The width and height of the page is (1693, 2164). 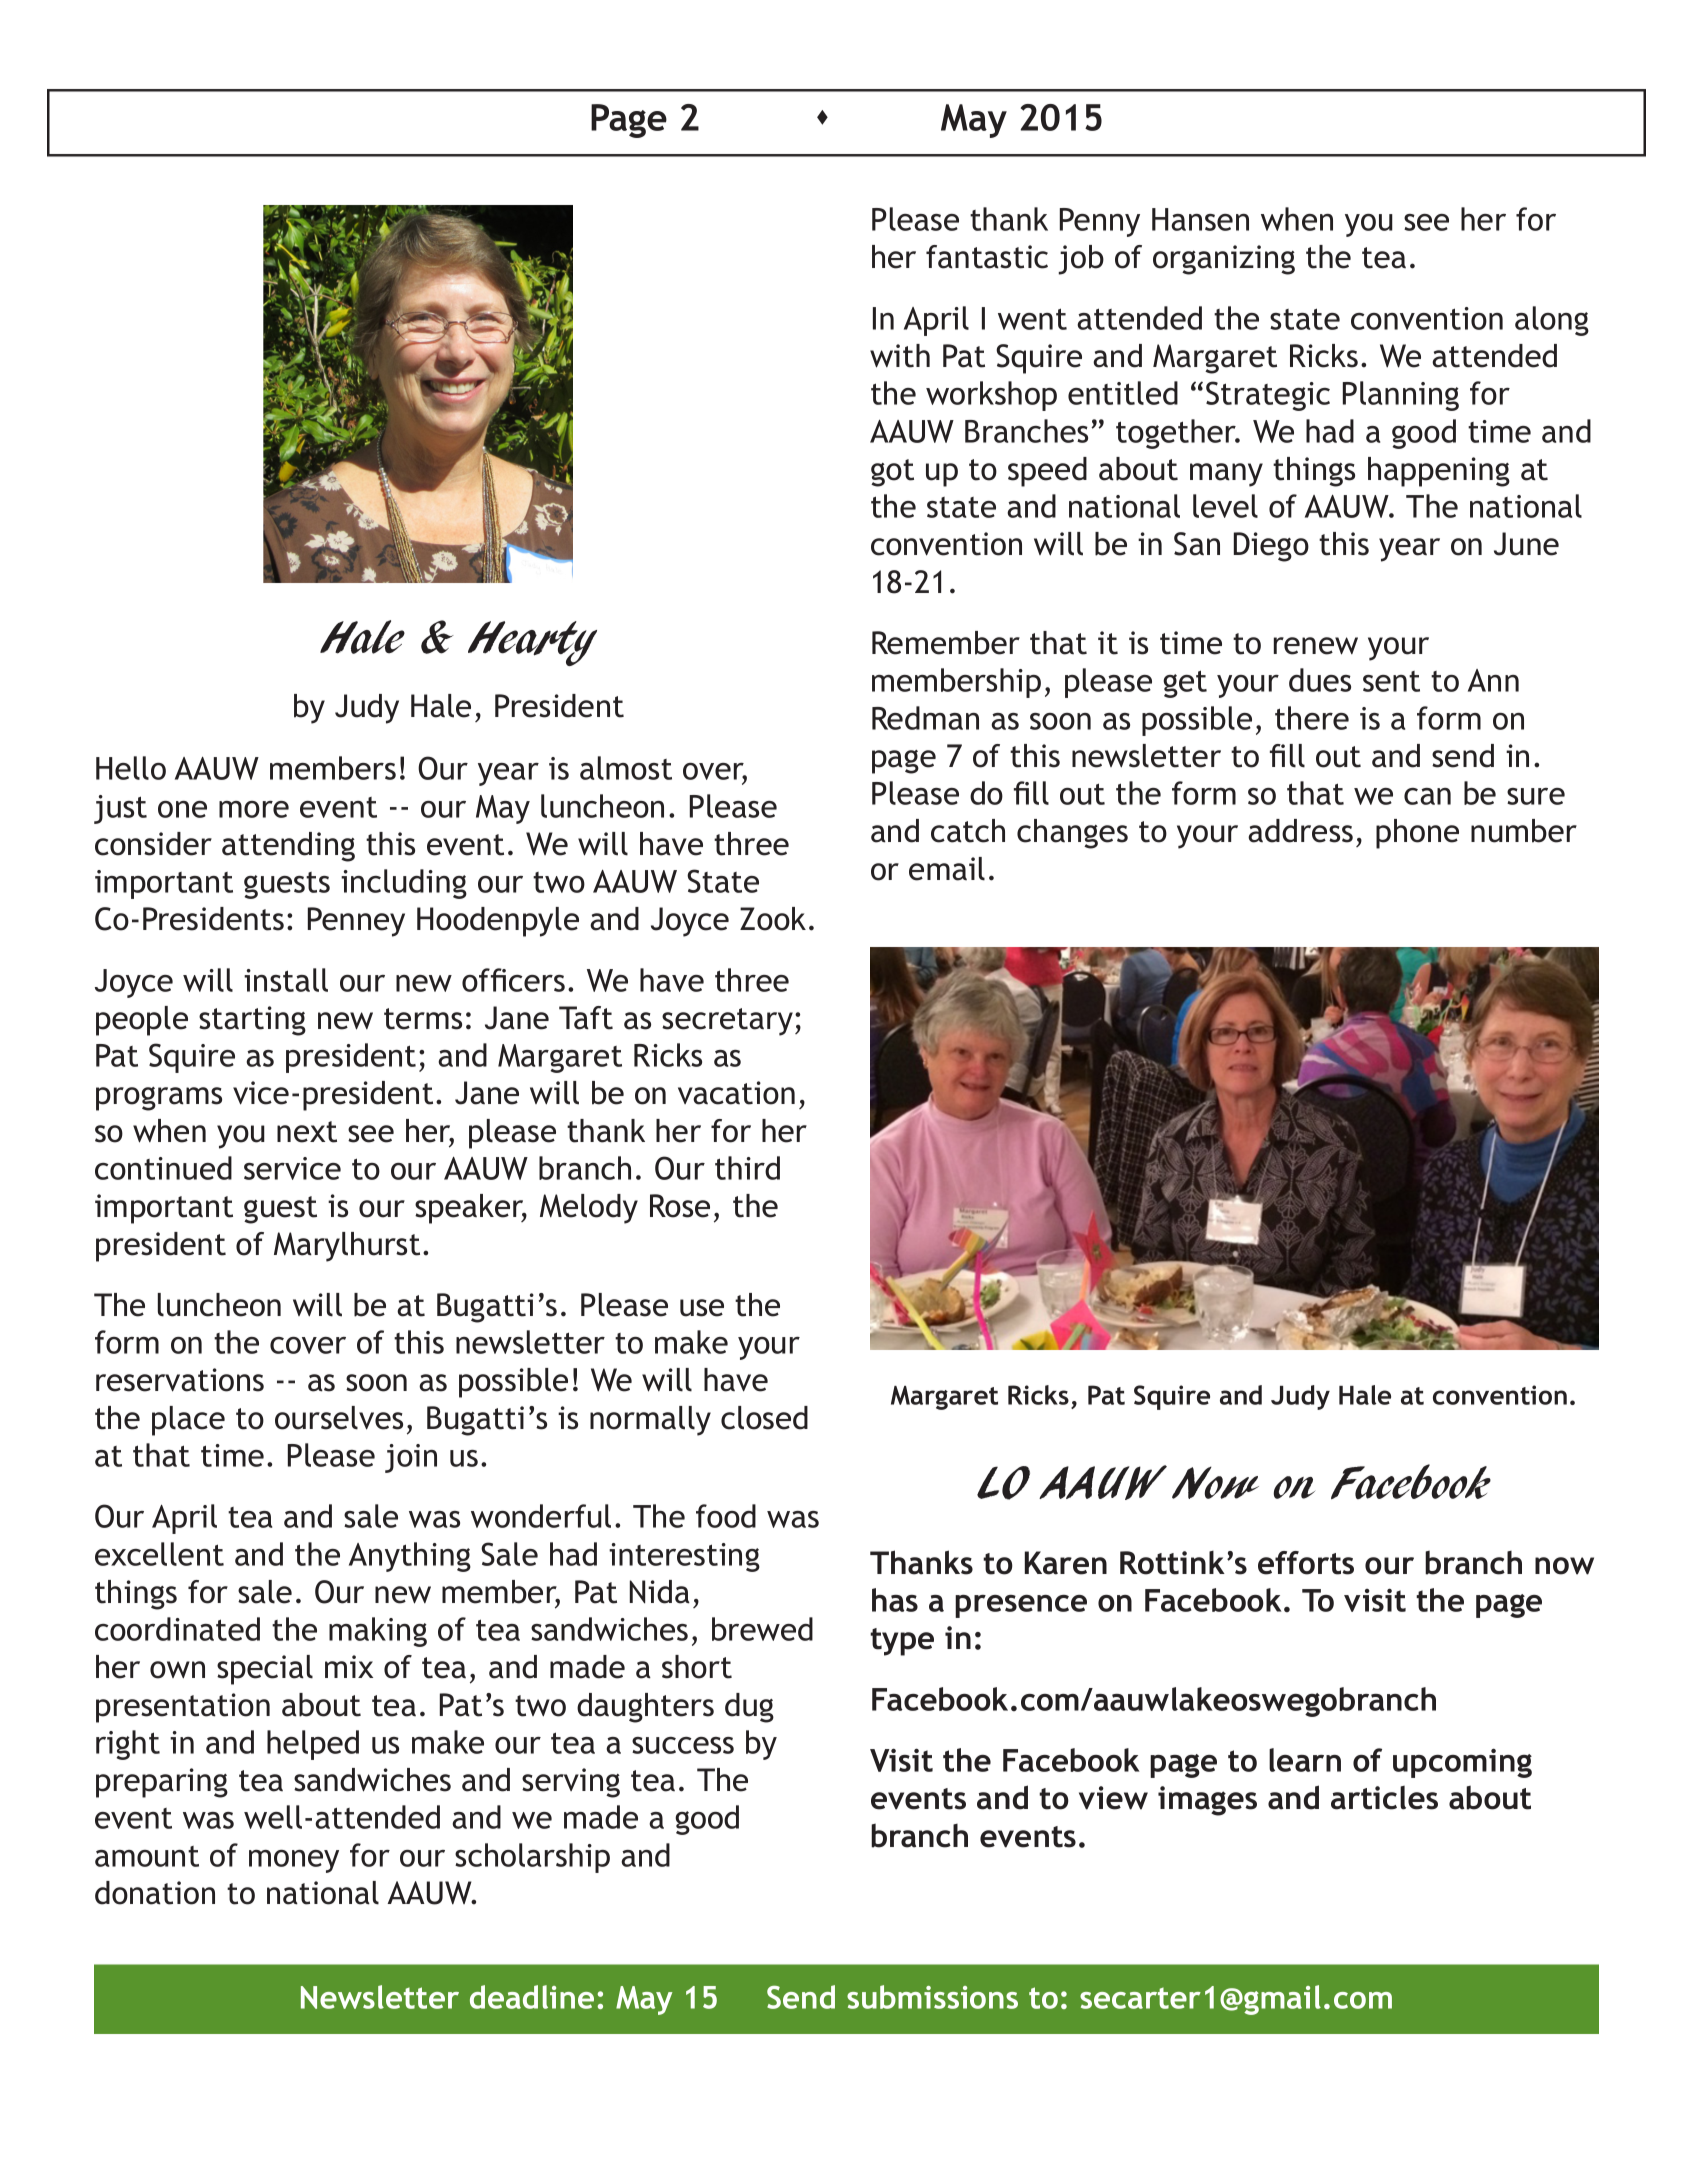 I want to click on efforts, so click(x=1306, y=1563).
